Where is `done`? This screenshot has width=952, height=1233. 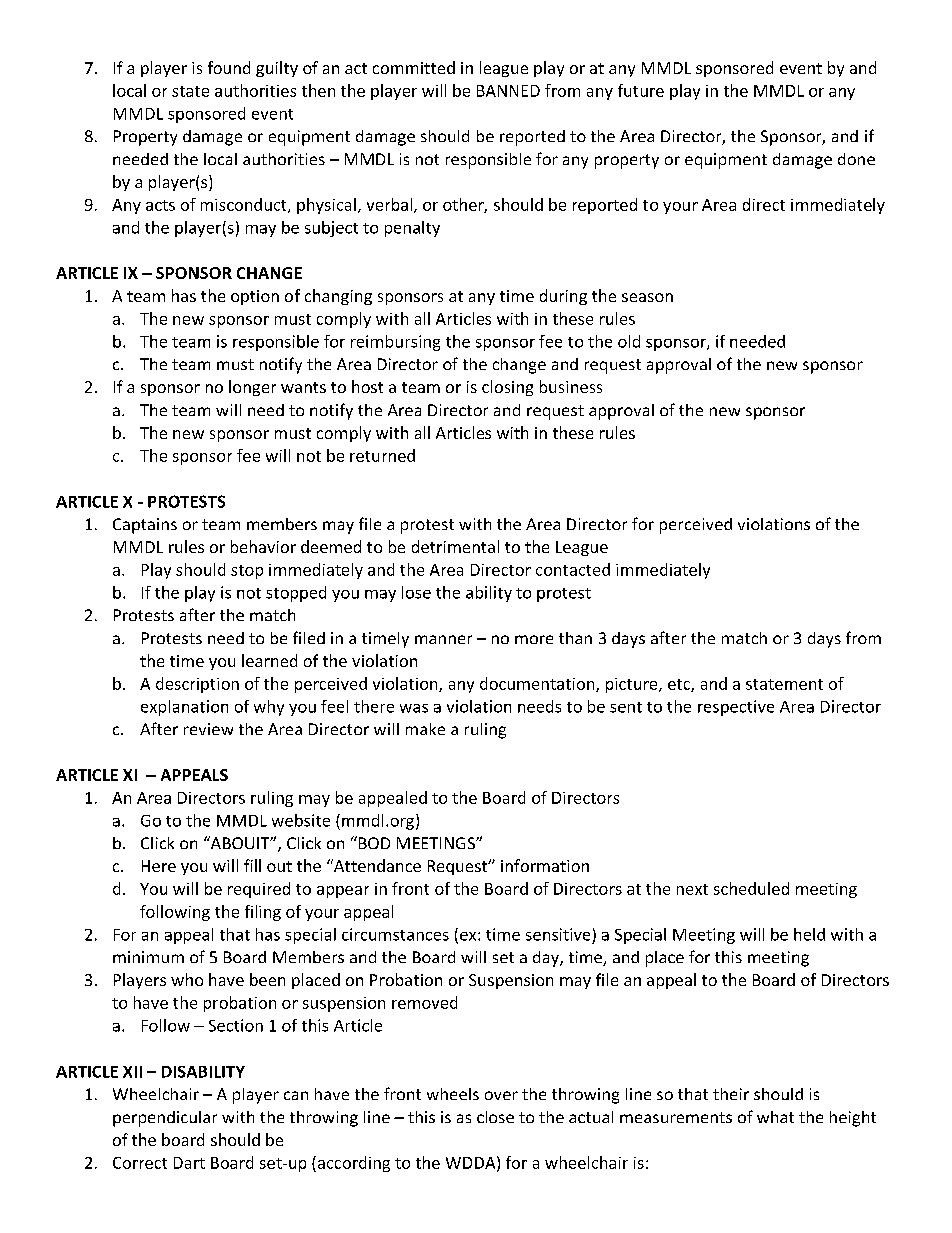 done is located at coordinates (856, 159).
